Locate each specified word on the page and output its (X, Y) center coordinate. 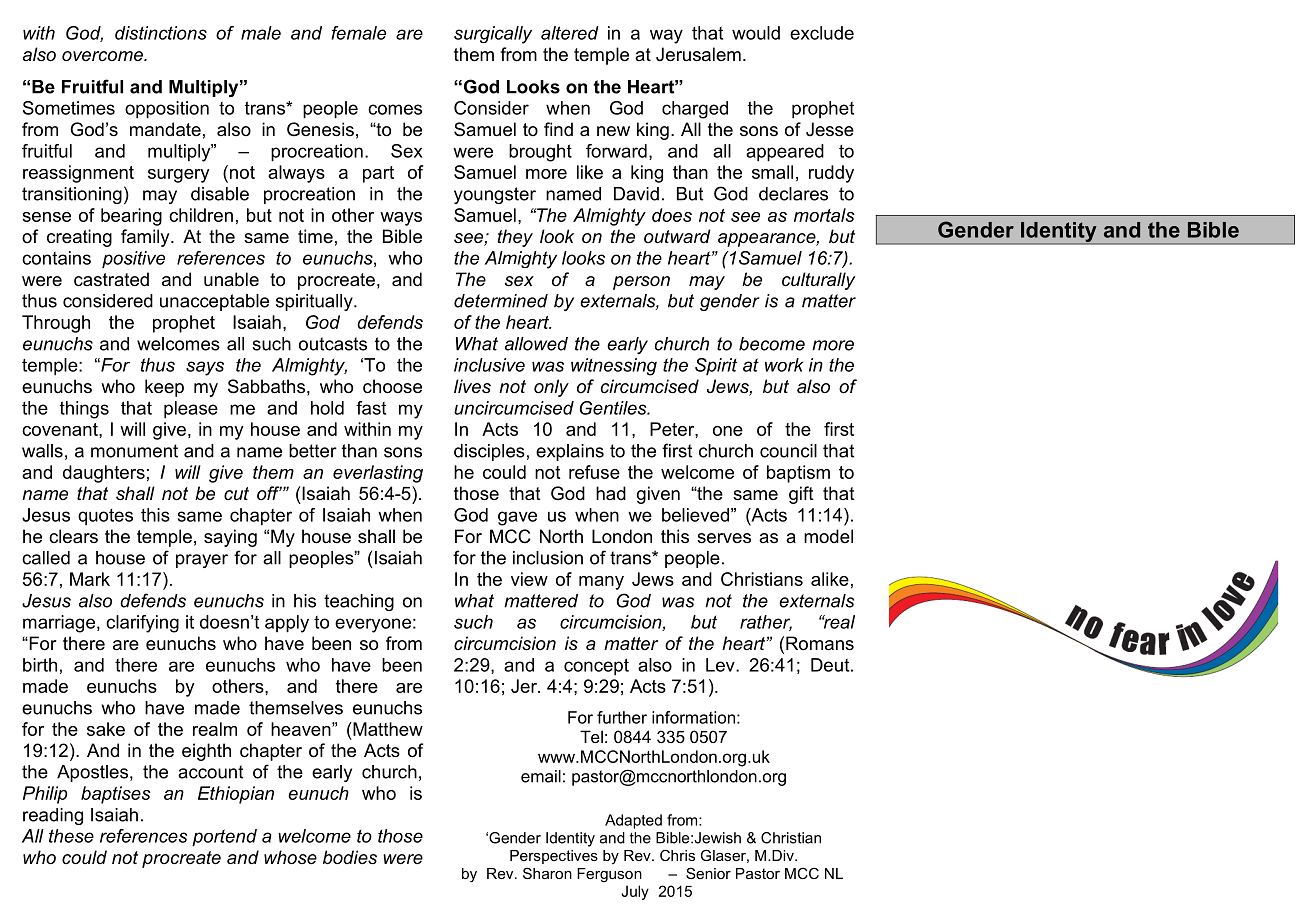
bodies (350, 857)
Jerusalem (698, 54)
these (71, 836)
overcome (103, 56)
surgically (493, 35)
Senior (708, 873)
